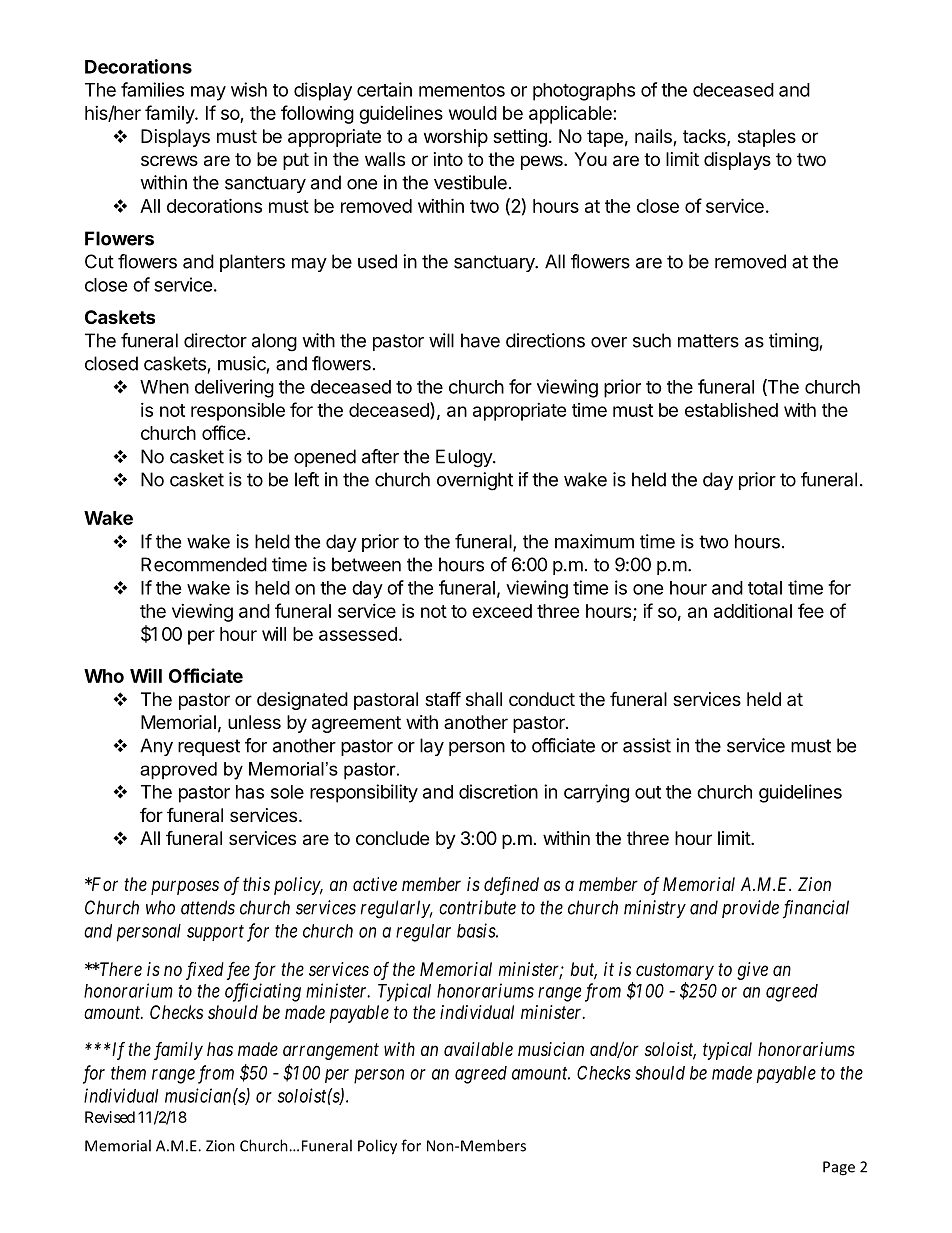 This document has width=952, height=1233. I want to click on Revised, so click(110, 1117).
